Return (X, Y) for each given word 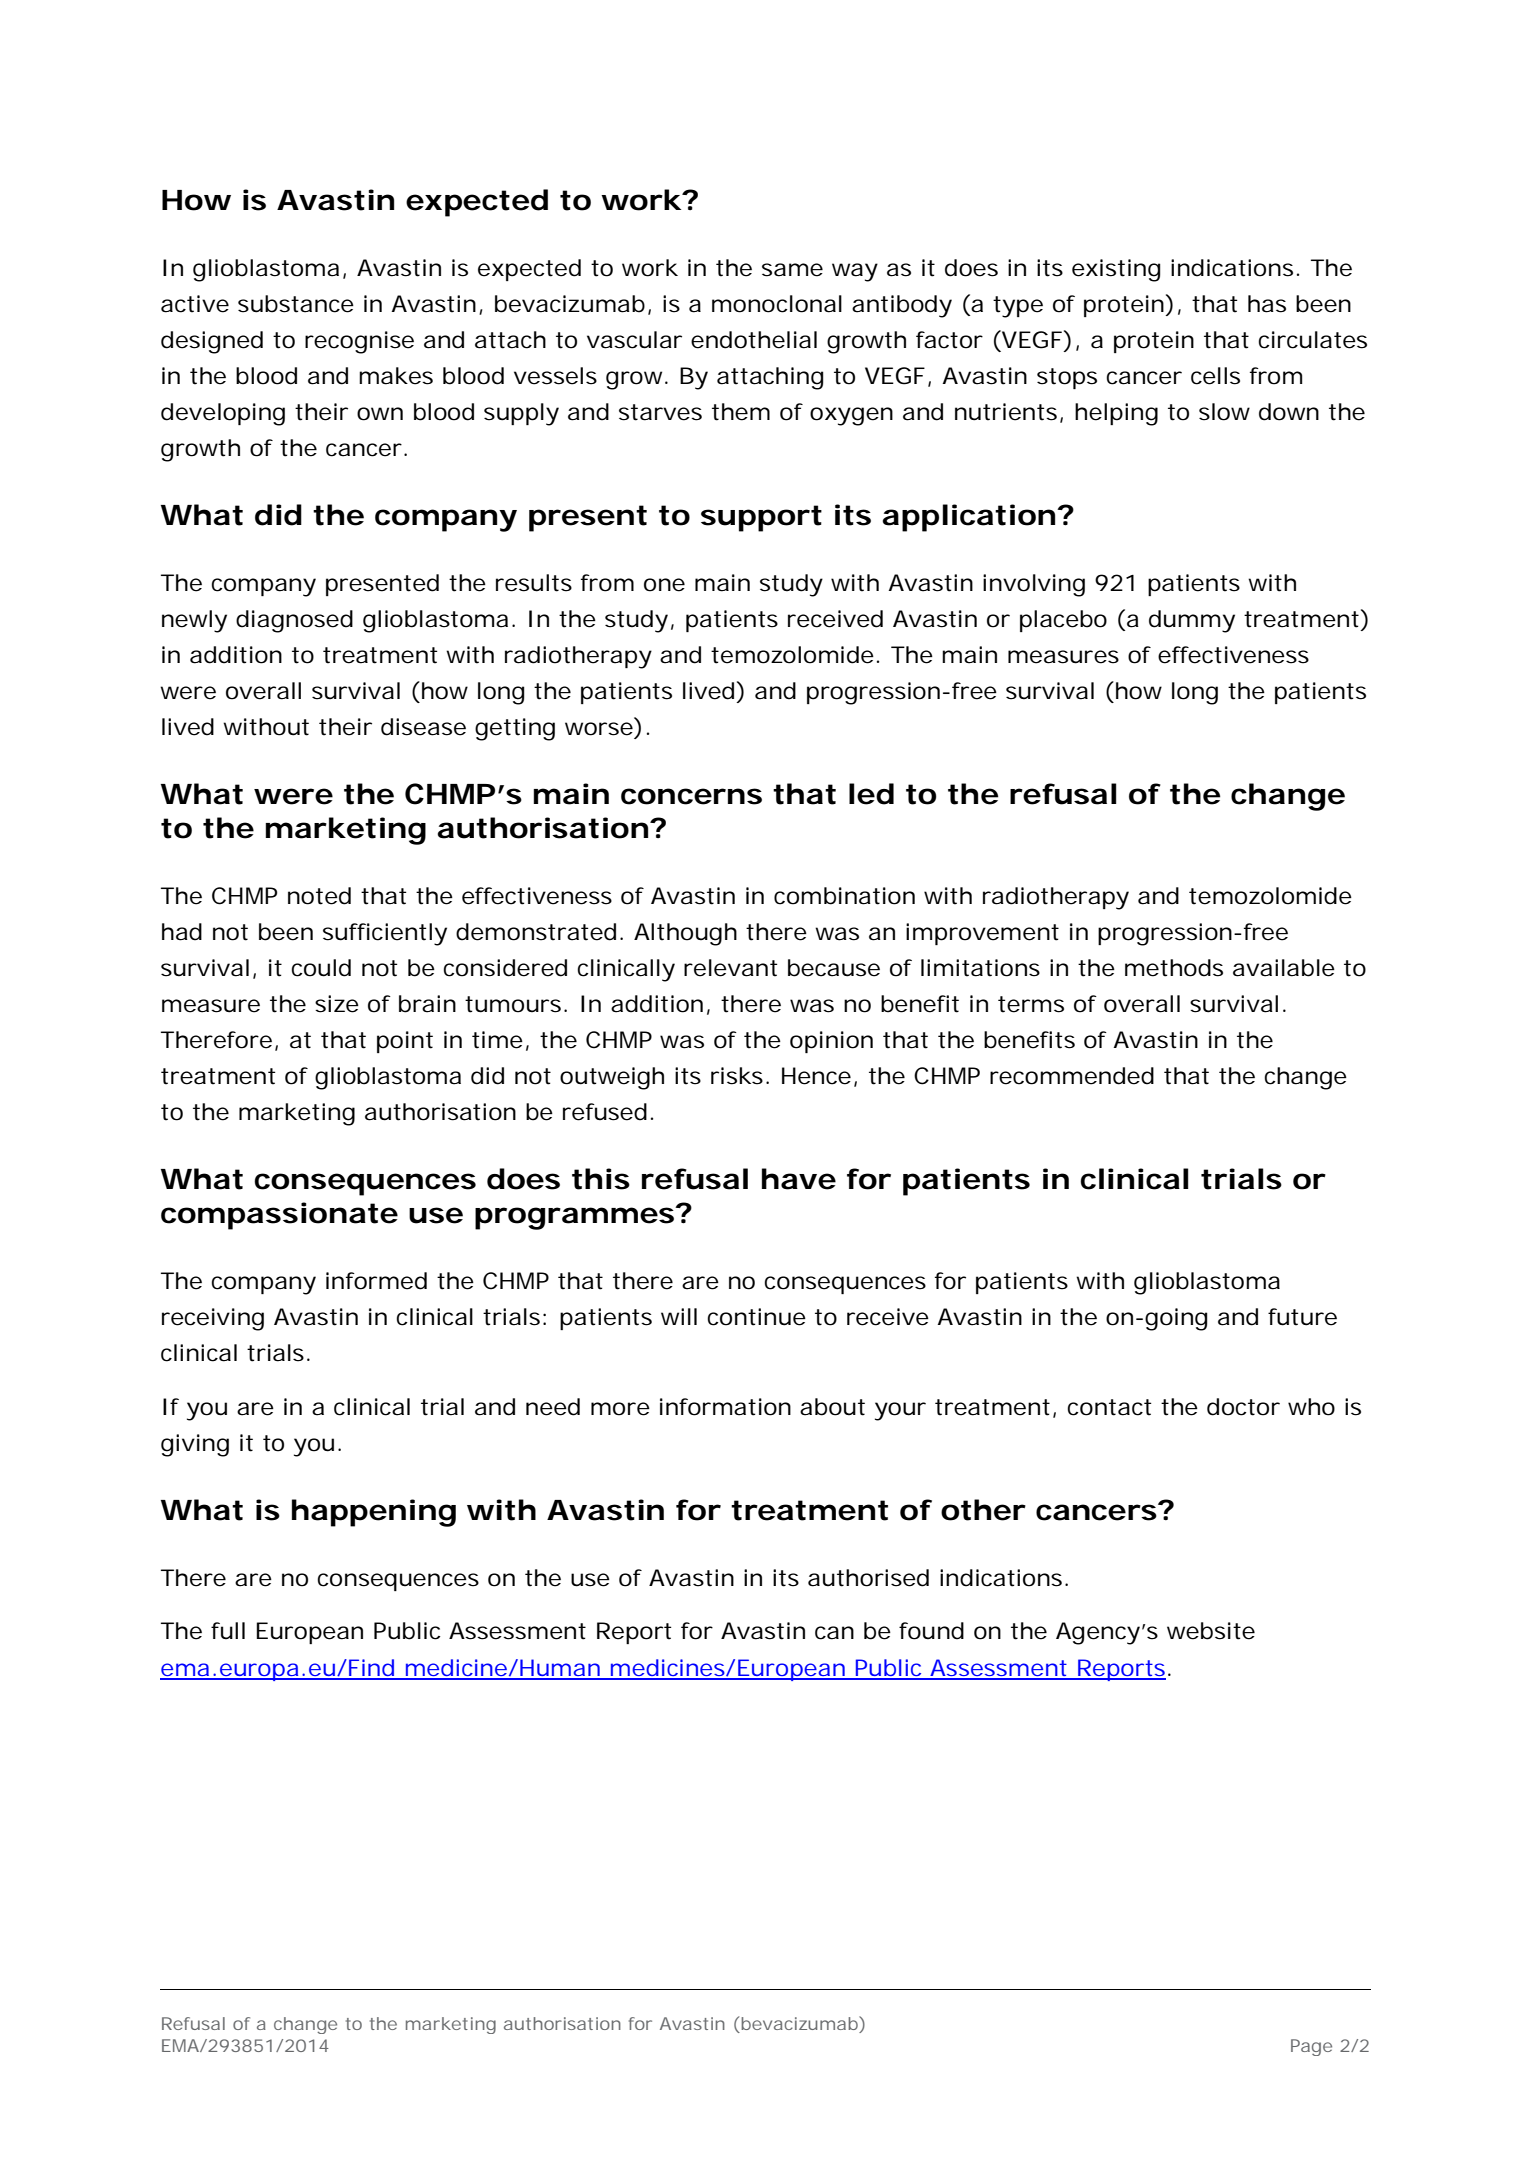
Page (1311, 2047)
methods (1174, 968)
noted (319, 896)
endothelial (754, 340)
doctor (1243, 1407)
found (931, 1631)
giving (195, 1445)
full (228, 1631)
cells (1215, 376)
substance (296, 304)
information (725, 1407)
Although (685, 934)
